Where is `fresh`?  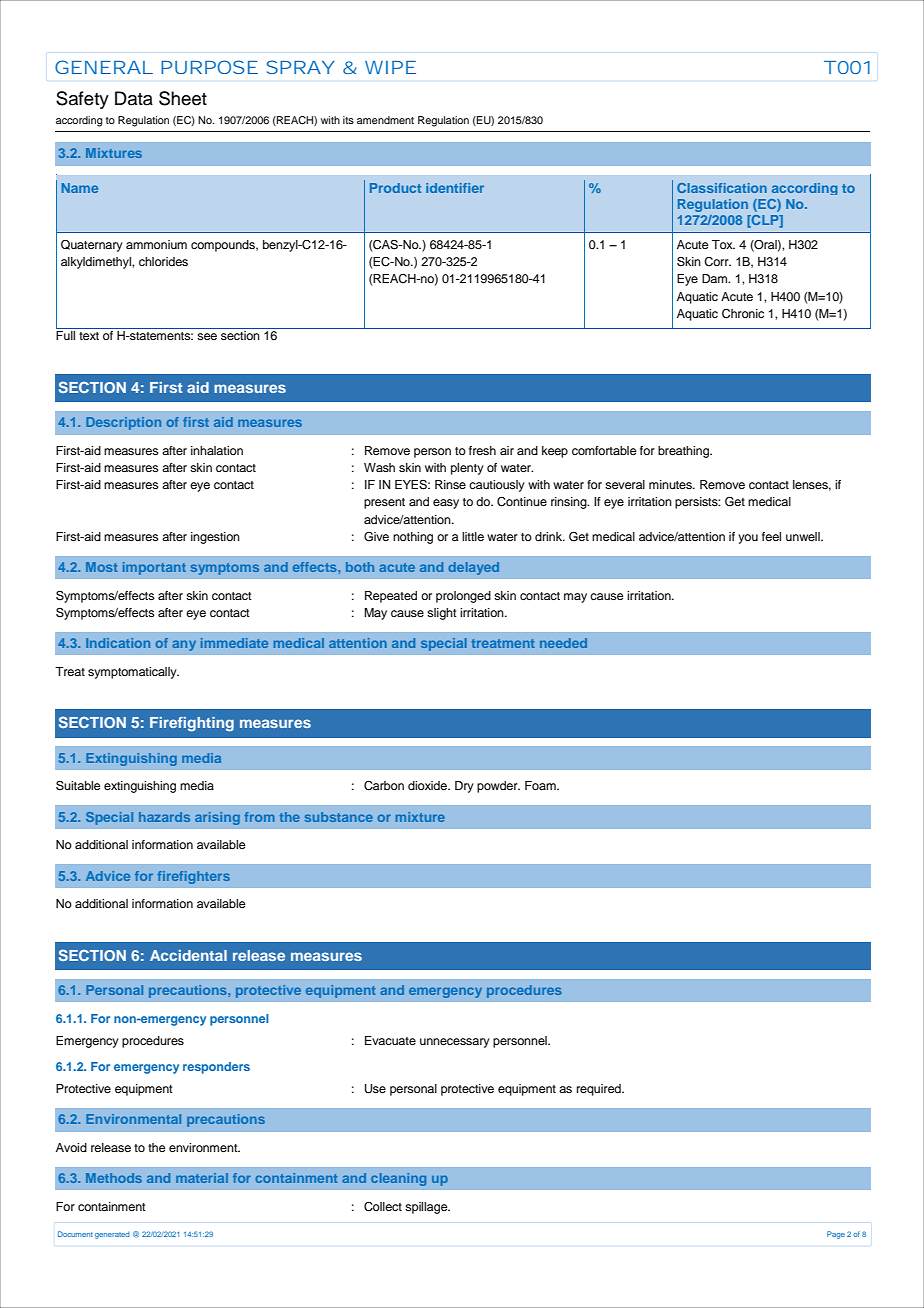 fresh is located at coordinates (482, 450).
